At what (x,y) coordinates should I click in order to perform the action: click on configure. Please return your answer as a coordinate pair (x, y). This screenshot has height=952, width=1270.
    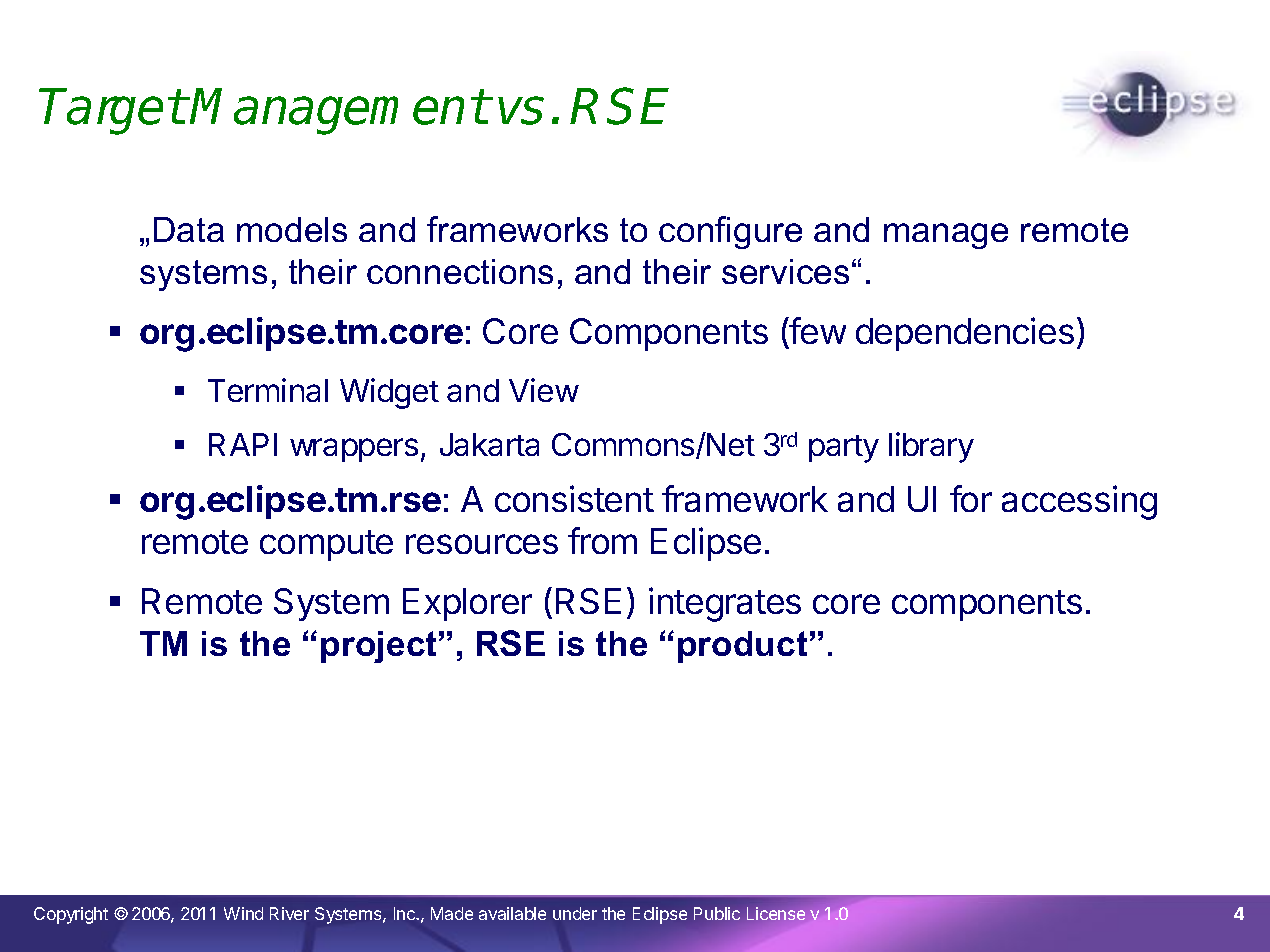
    Looking at the image, I should click on (730, 232).
